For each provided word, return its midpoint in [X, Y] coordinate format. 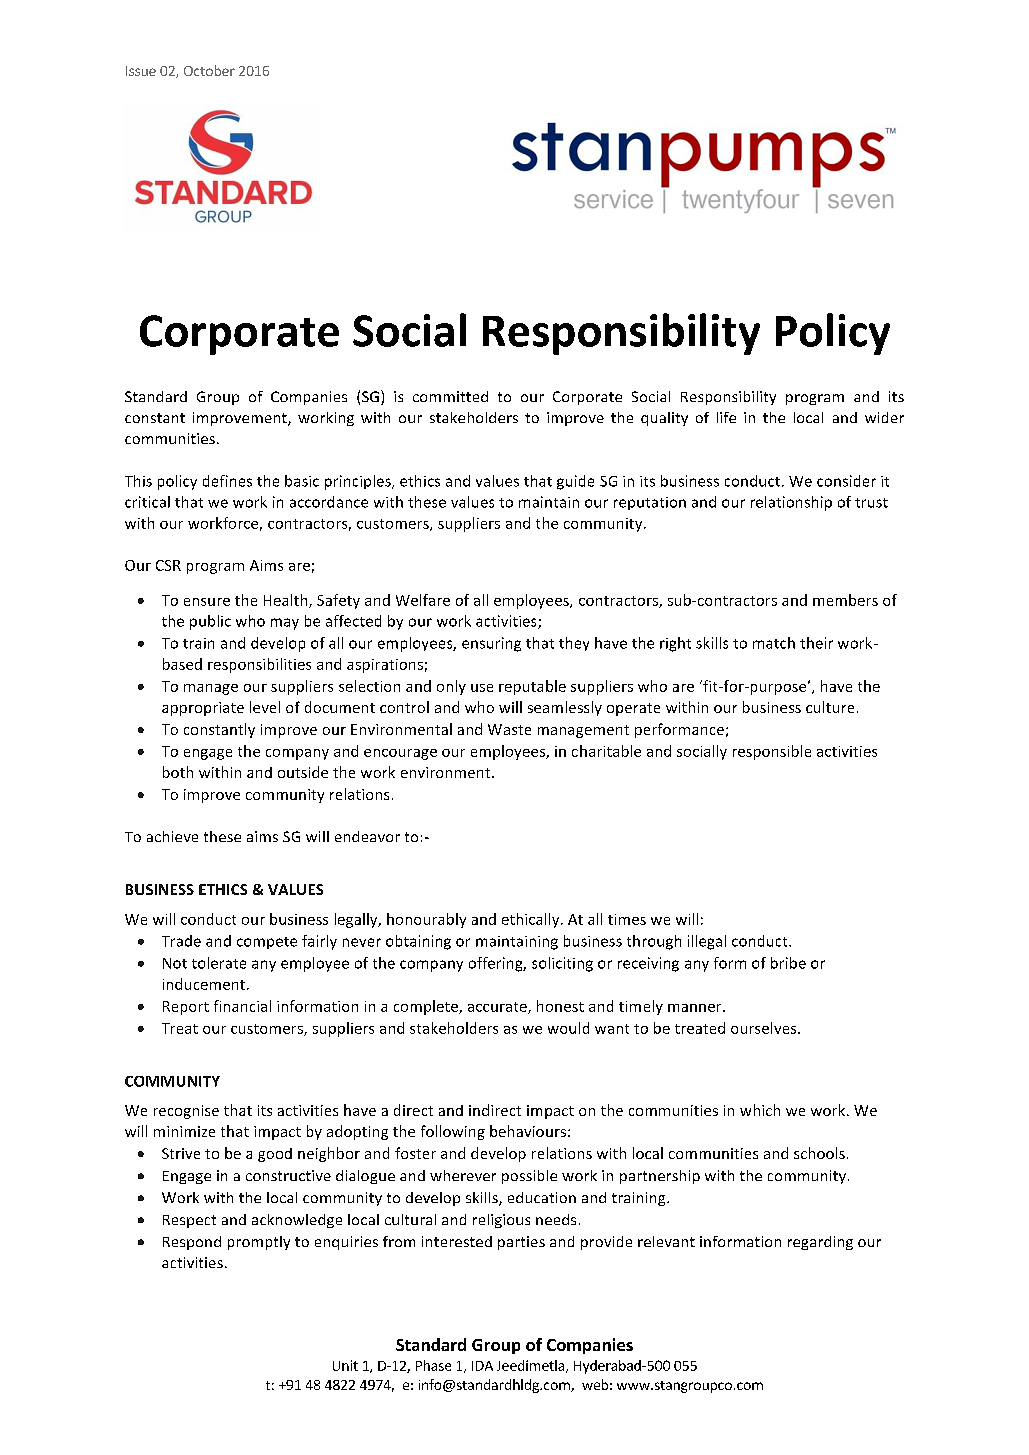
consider [846, 481]
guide [575, 482]
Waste [509, 729]
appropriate [203, 709]
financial [242, 1006]
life [726, 417]
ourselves [765, 1028]
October [209, 70]
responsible [772, 752]
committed [450, 396]
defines [227, 481]
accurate [498, 1008]
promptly [259, 1243]
